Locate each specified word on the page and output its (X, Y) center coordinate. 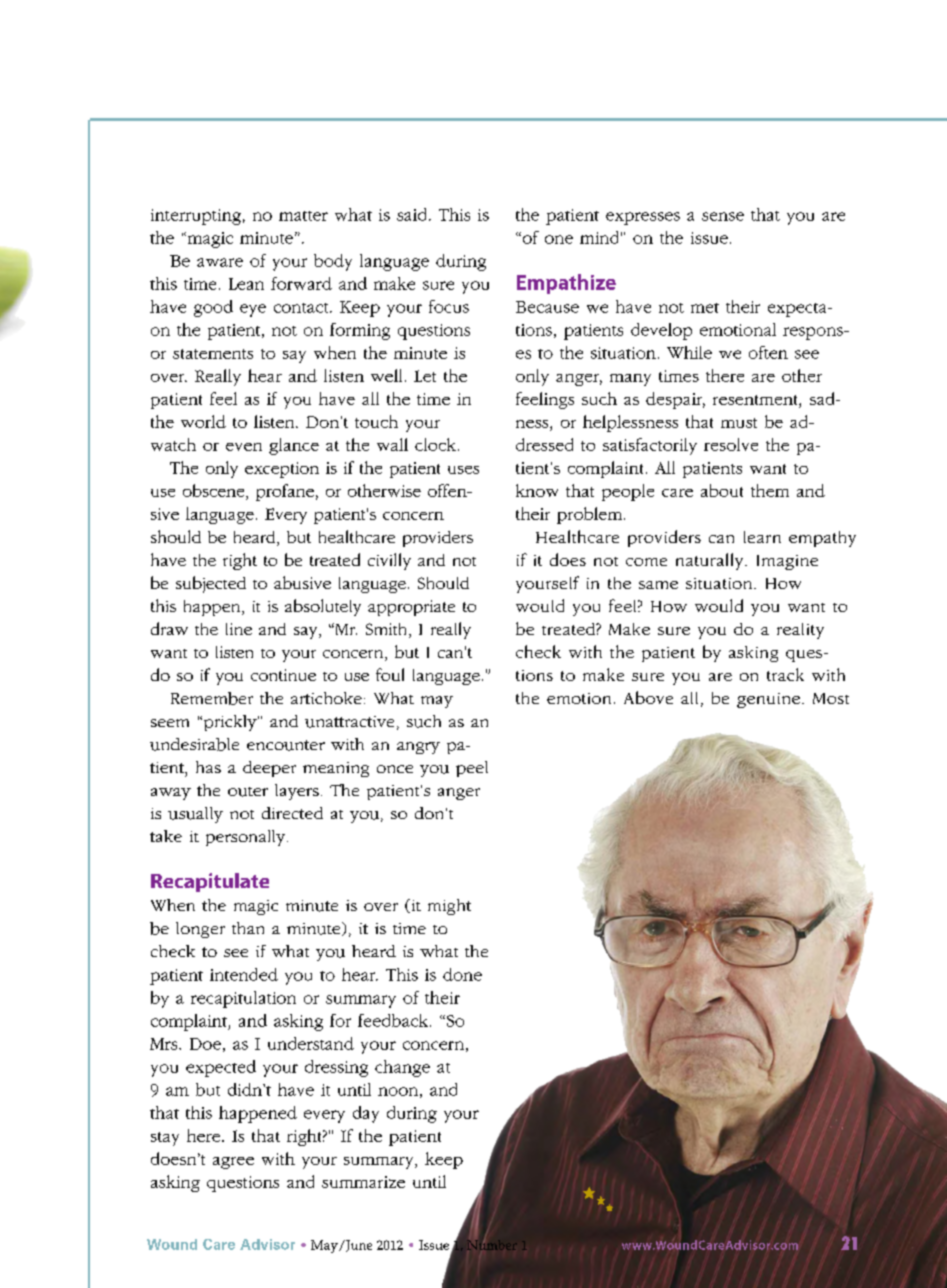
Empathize (566, 284)
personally (247, 838)
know (537, 490)
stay (165, 1139)
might (449, 907)
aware (220, 262)
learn (762, 537)
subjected (211, 584)
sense (723, 216)
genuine (768, 700)
